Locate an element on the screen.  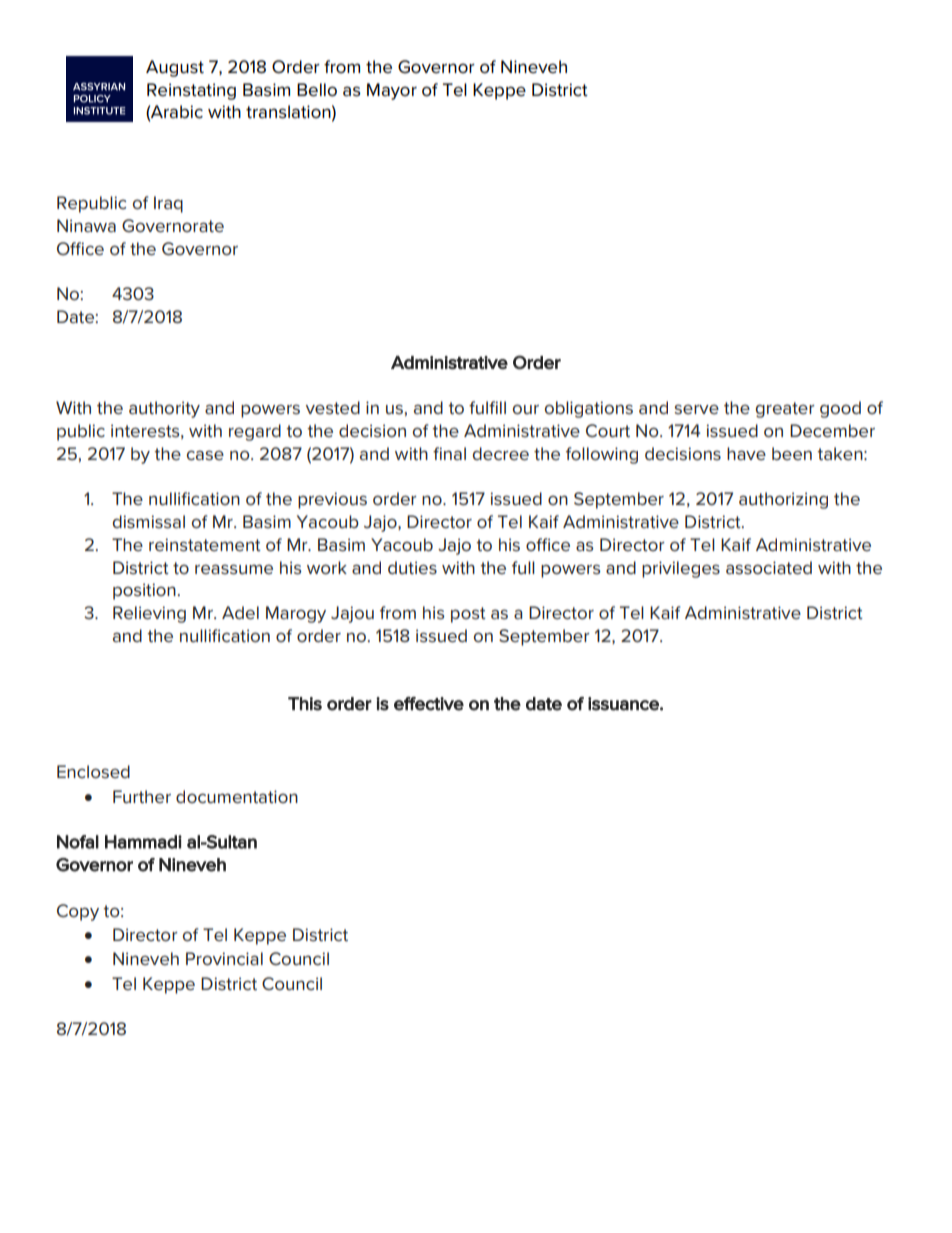
Provincial is located at coordinates (224, 958).
